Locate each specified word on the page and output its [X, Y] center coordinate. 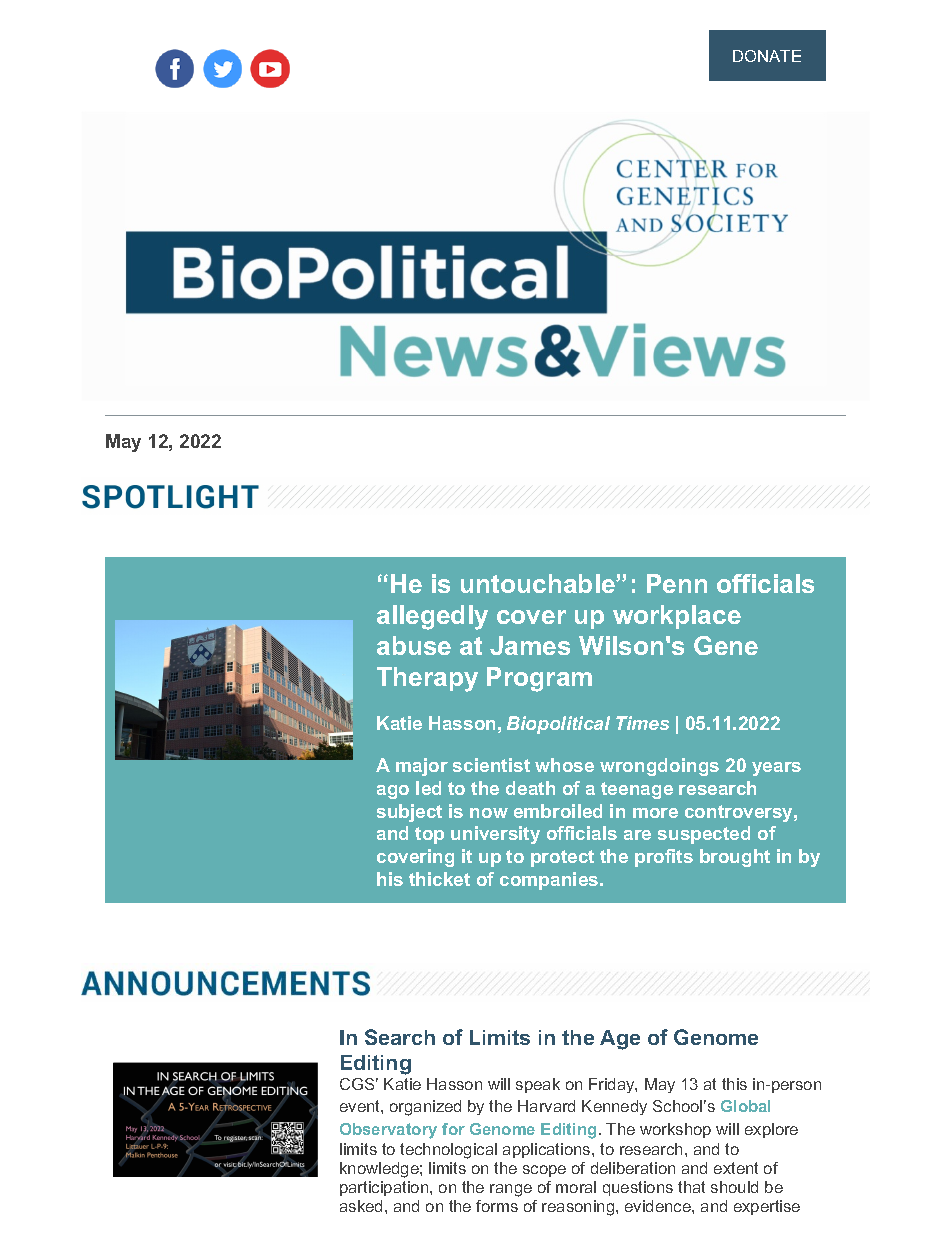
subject [409, 813]
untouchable [539, 583]
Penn [677, 583]
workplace [677, 617]
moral [576, 1187]
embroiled [558, 811]
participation [385, 1188]
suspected [704, 835]
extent [736, 1168]
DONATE [767, 56]
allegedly [432, 617]
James [530, 645]
